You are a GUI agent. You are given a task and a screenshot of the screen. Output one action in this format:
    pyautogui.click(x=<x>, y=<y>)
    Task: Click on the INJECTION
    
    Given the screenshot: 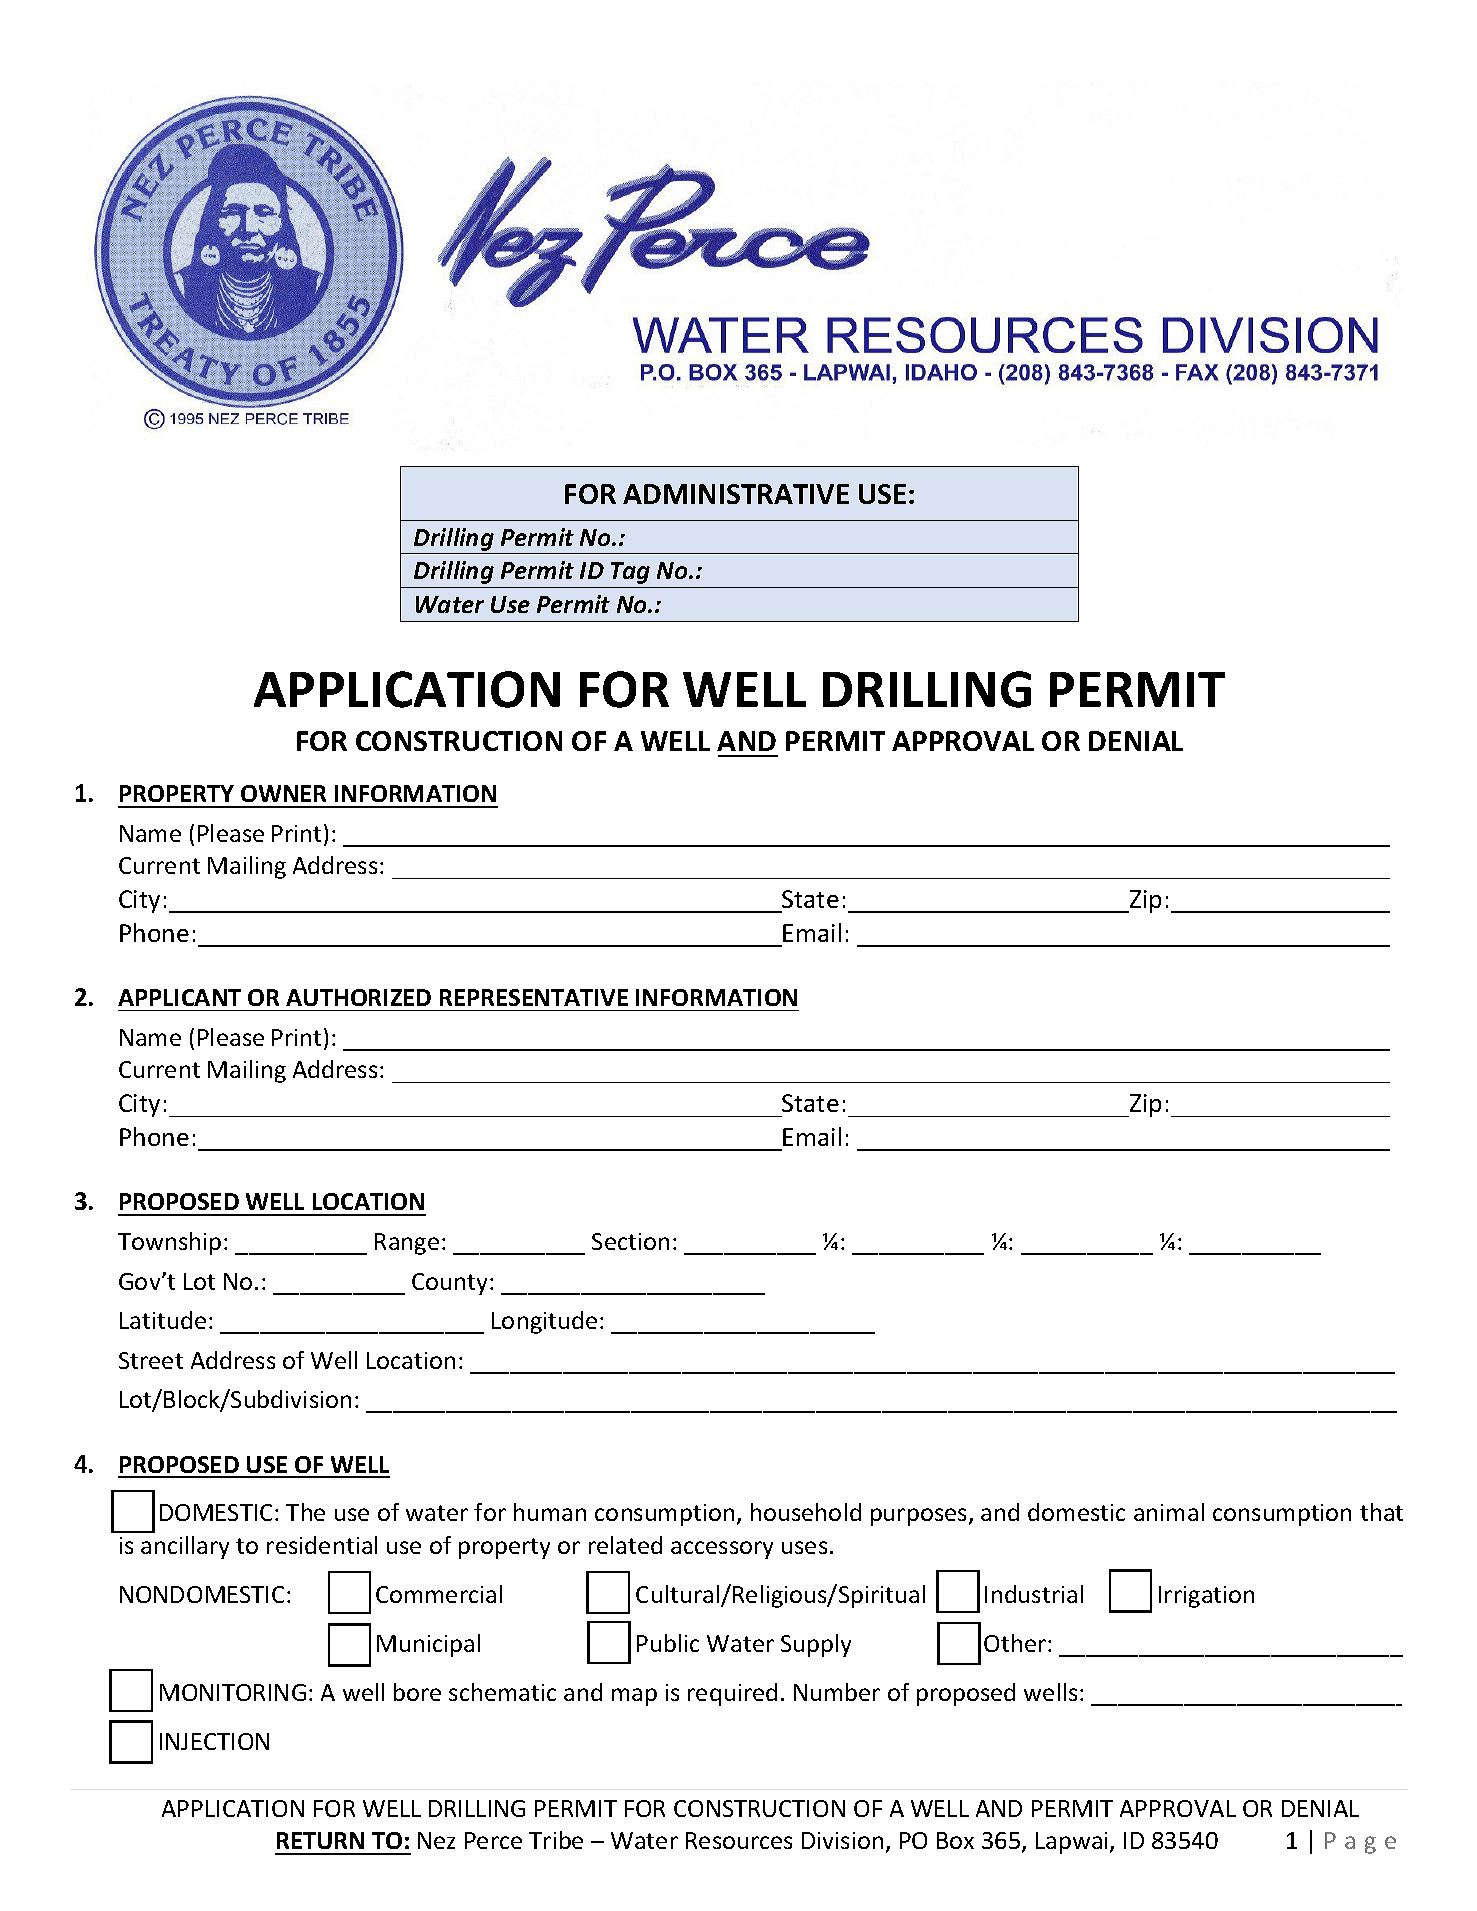 What is the action you would take?
    pyautogui.click(x=214, y=1741)
